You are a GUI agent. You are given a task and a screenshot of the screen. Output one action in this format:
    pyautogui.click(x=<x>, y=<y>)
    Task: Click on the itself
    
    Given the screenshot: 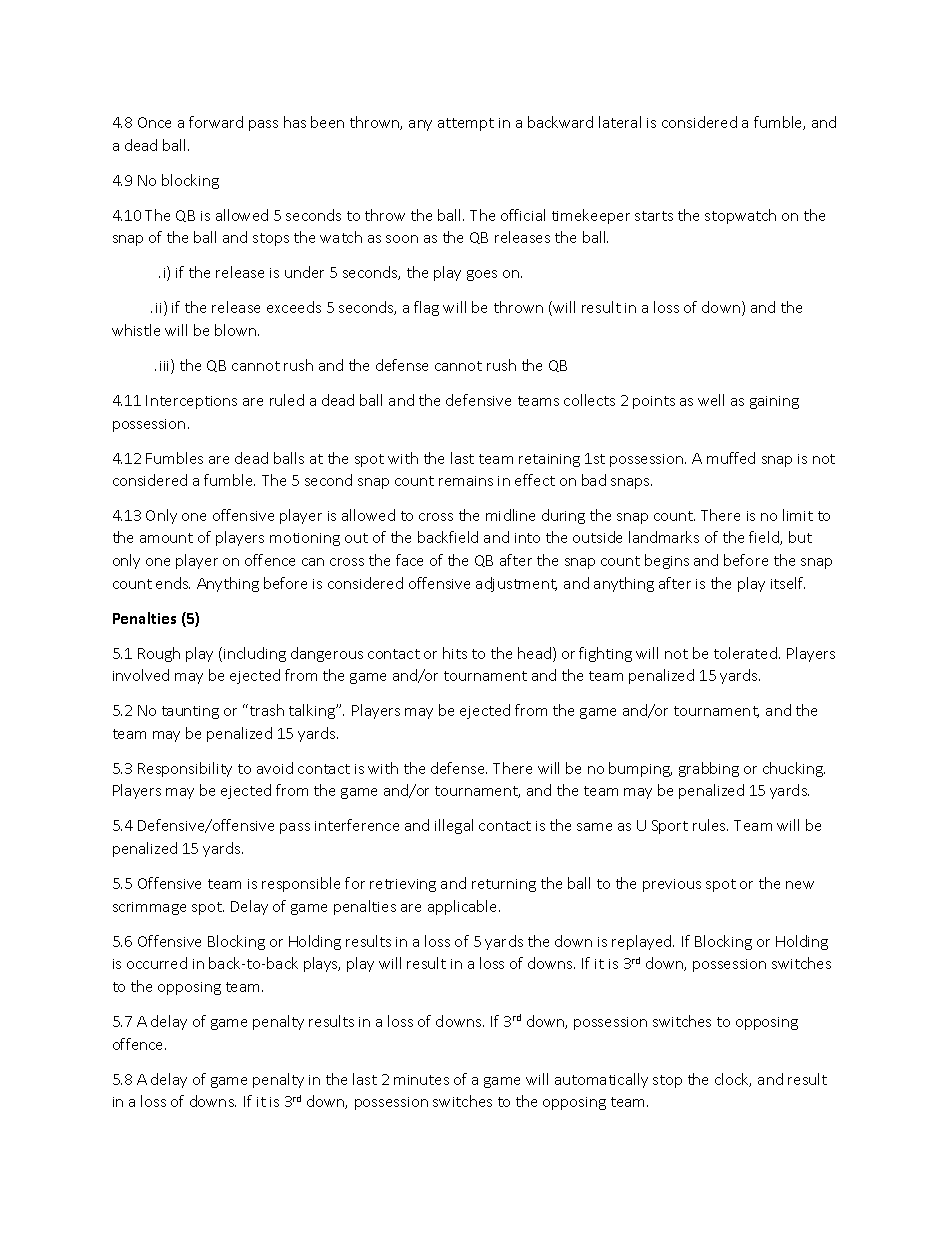 What is the action you would take?
    pyautogui.click(x=788, y=583)
